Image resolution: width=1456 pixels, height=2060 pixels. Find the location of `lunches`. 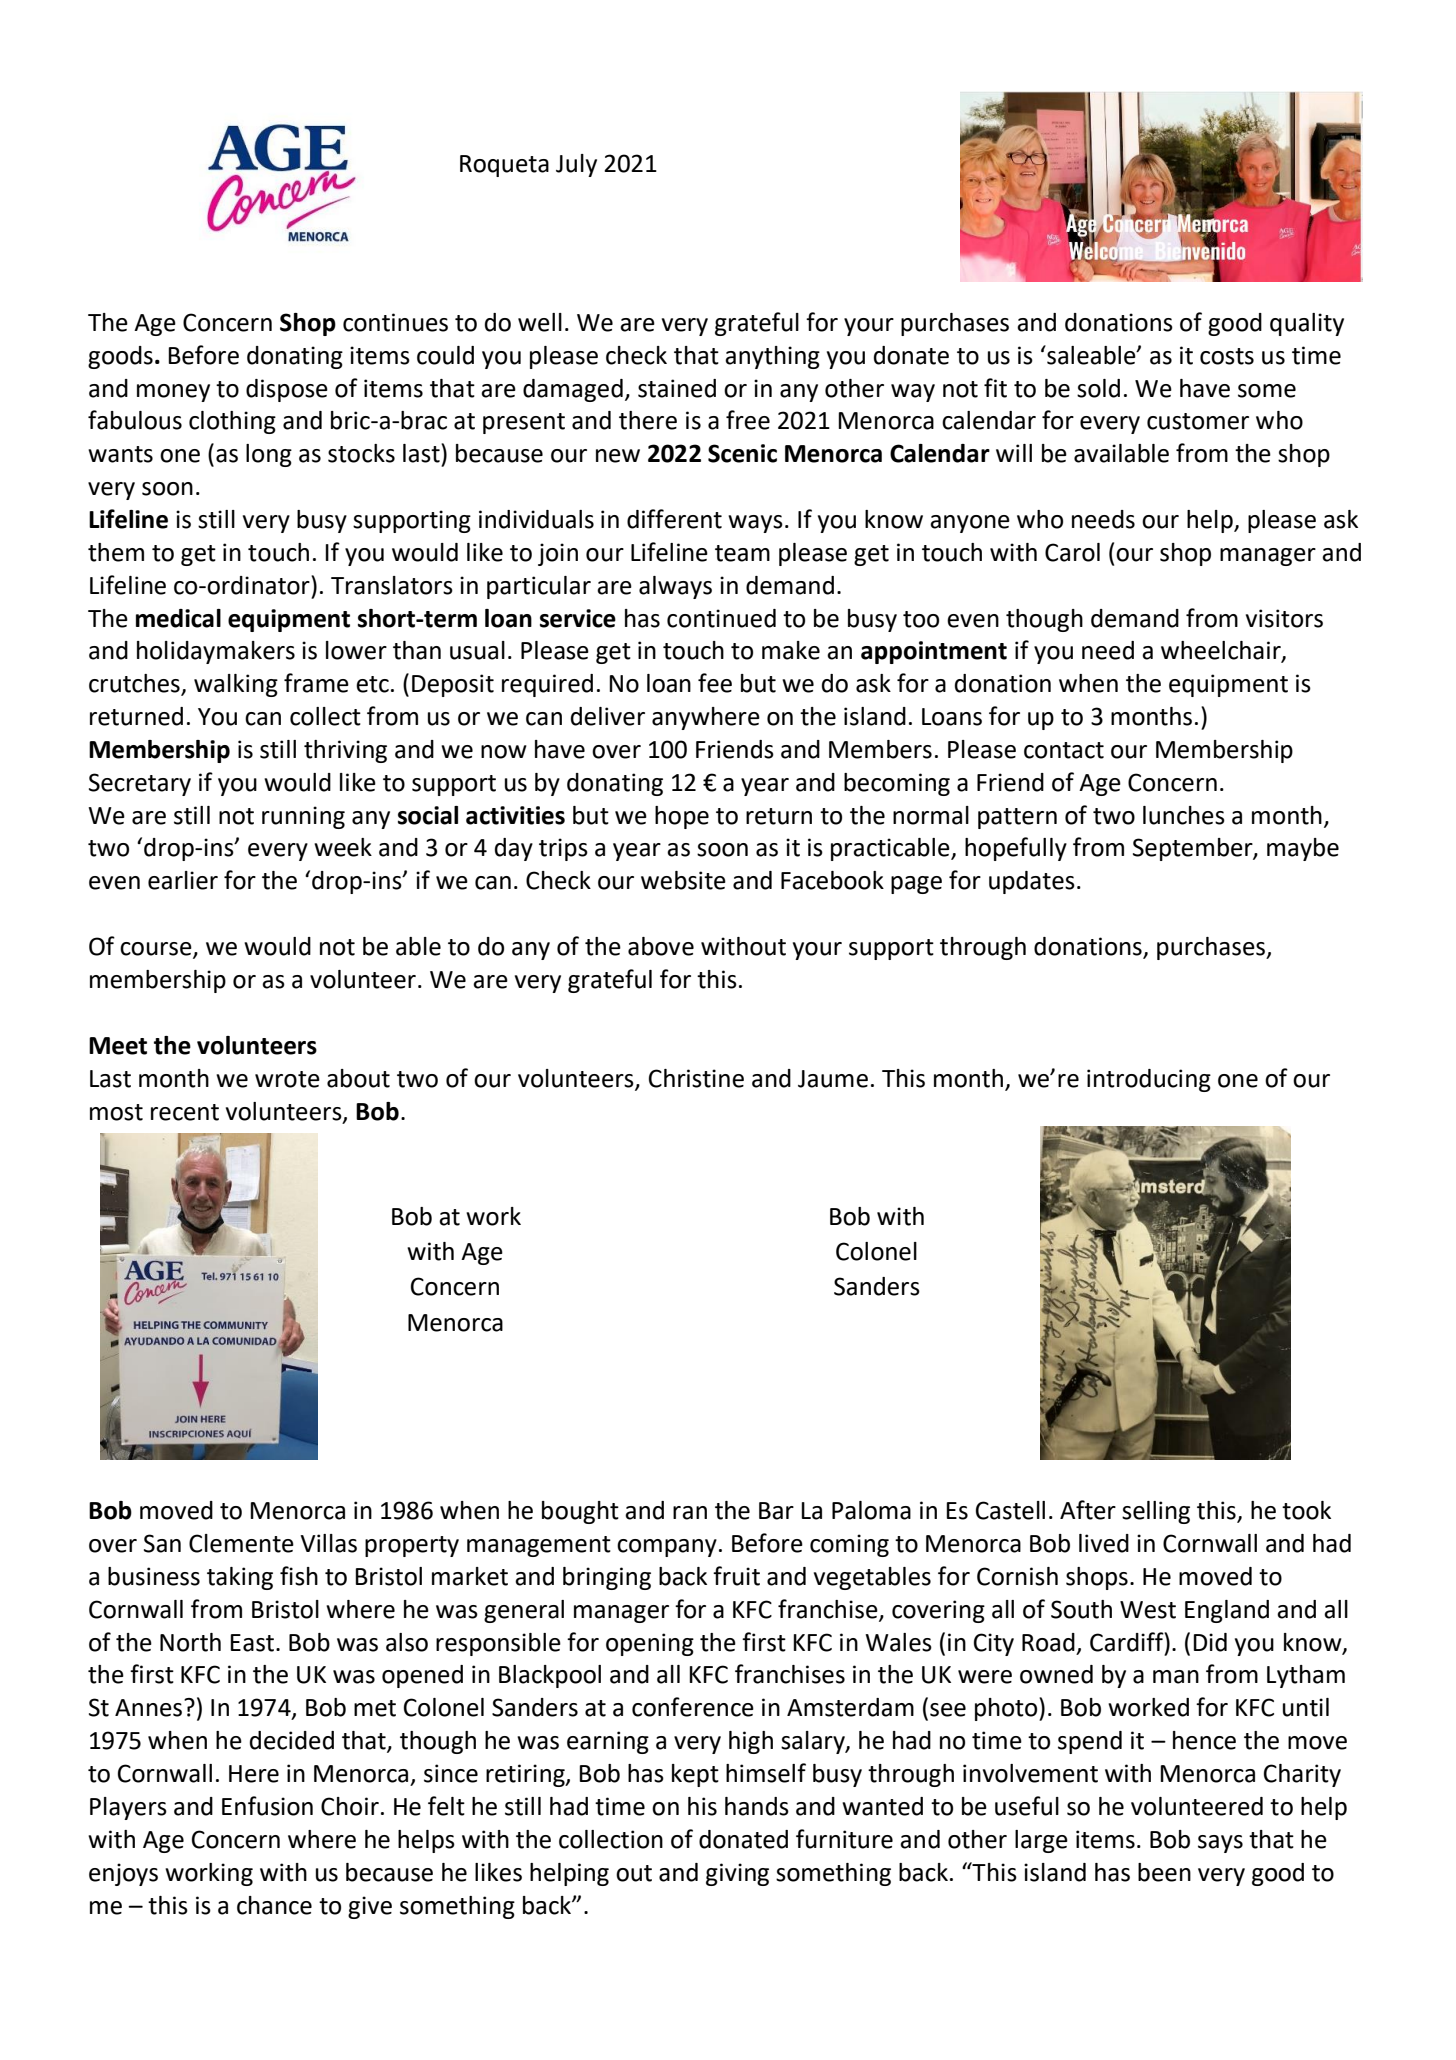

lunches is located at coordinates (1184, 815).
